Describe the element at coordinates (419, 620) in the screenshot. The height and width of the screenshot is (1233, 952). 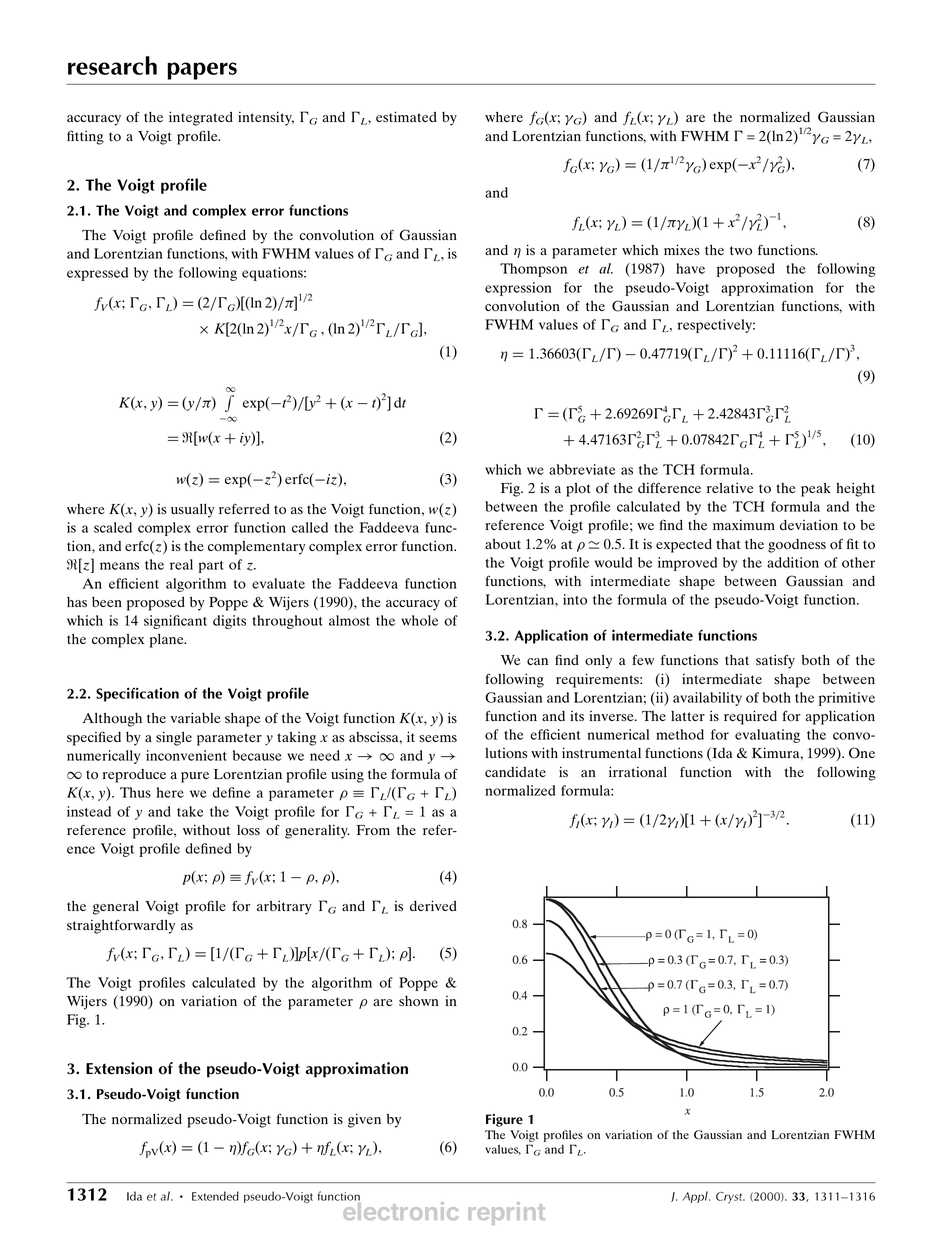
I see `whole` at that location.
